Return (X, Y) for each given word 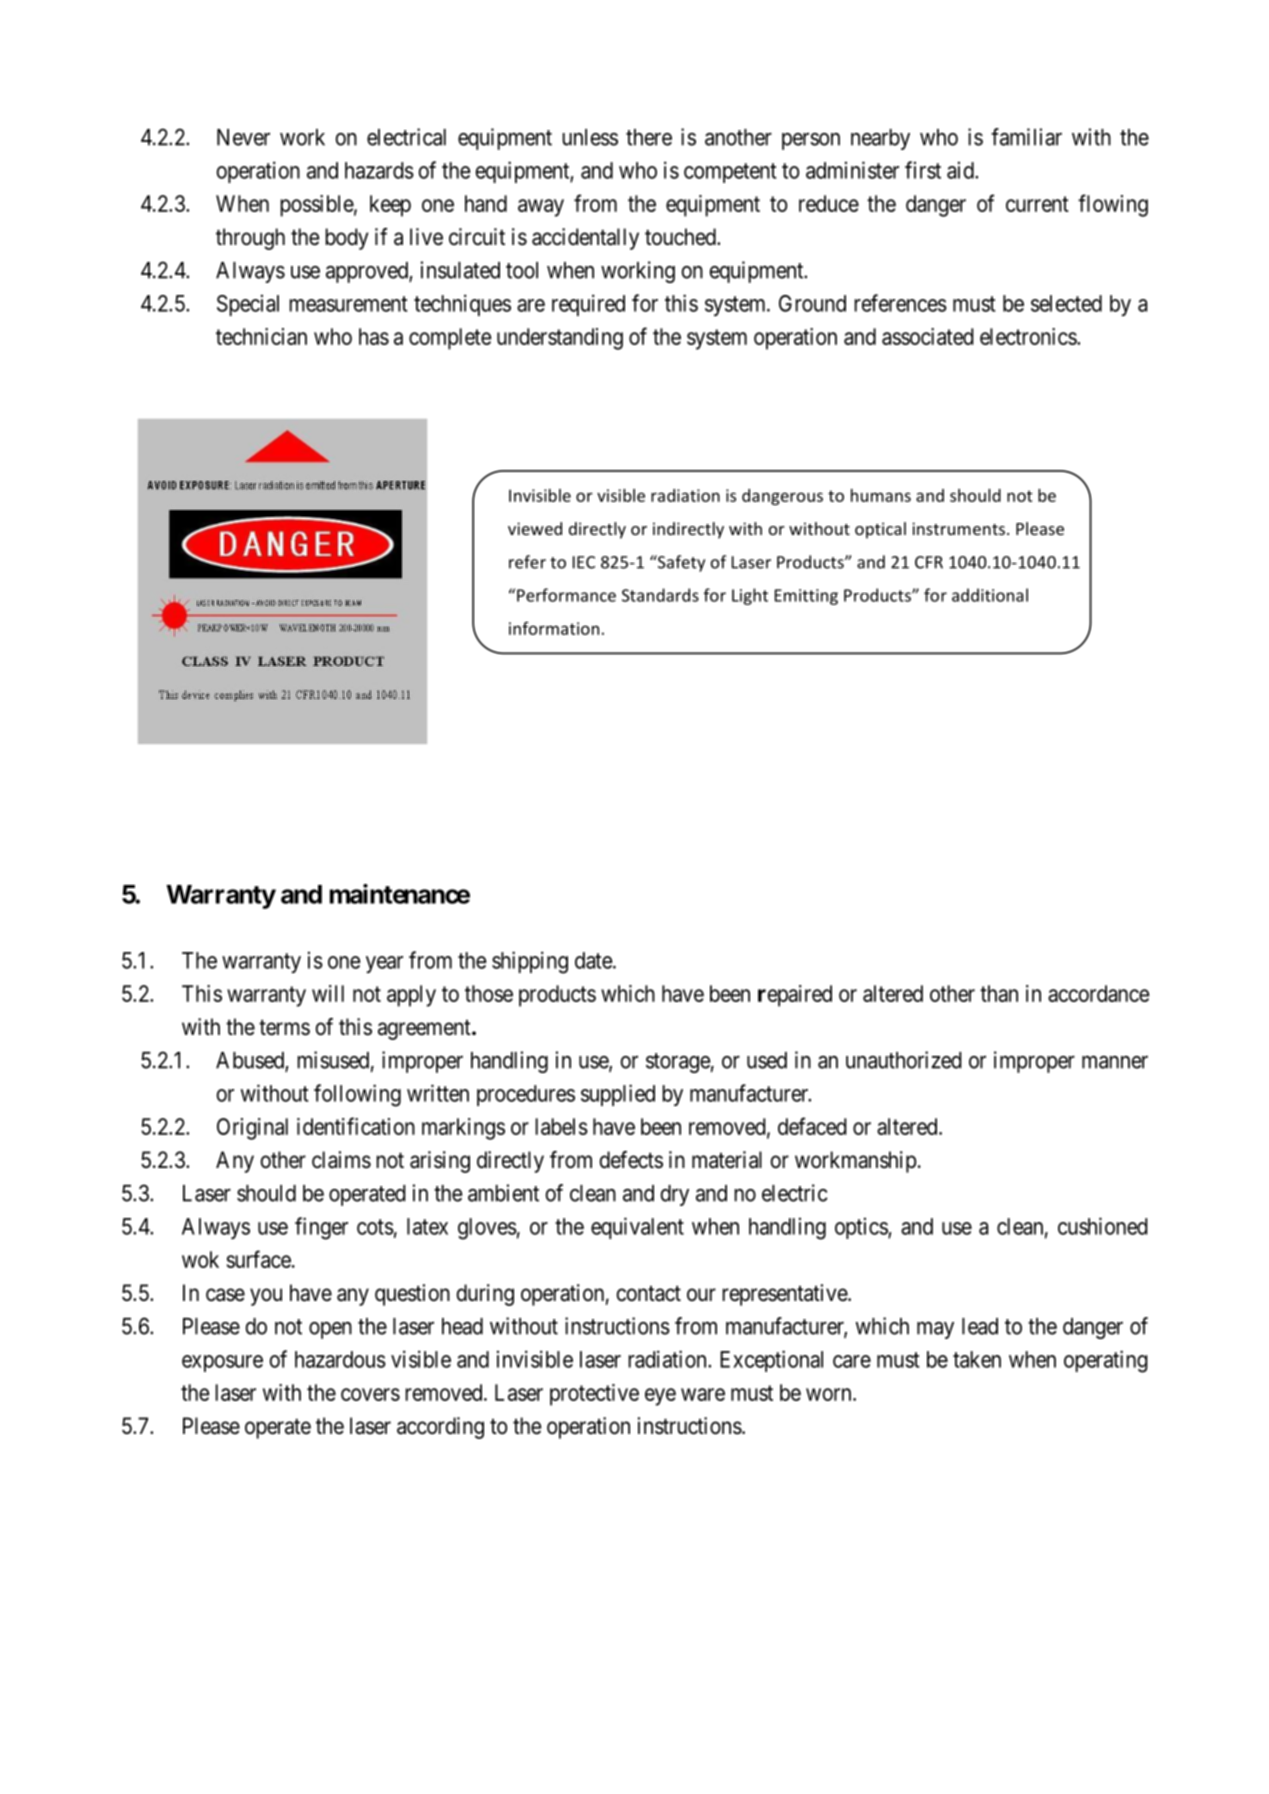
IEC (584, 562)
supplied (618, 1095)
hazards (379, 170)
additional (990, 595)
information (554, 628)
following (357, 1095)
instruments (960, 528)
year (384, 964)
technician (261, 336)
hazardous (340, 1359)
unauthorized (904, 1060)
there (649, 137)
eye (660, 1397)
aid (961, 170)
